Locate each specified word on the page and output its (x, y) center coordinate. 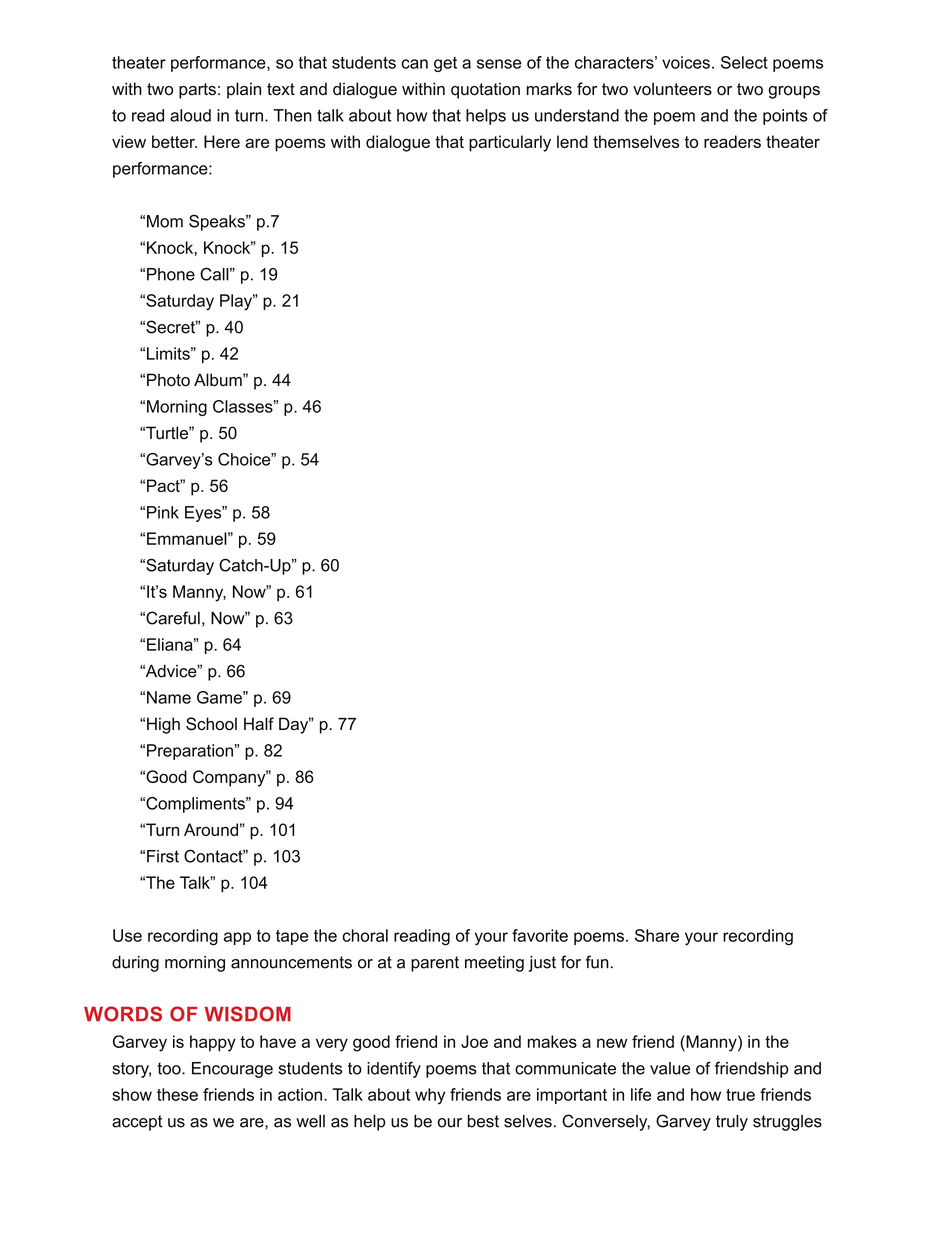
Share (657, 935)
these (177, 1094)
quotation (485, 90)
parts (197, 91)
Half (259, 724)
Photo (168, 380)
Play (237, 302)
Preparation (190, 752)
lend (572, 141)
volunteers (672, 89)
